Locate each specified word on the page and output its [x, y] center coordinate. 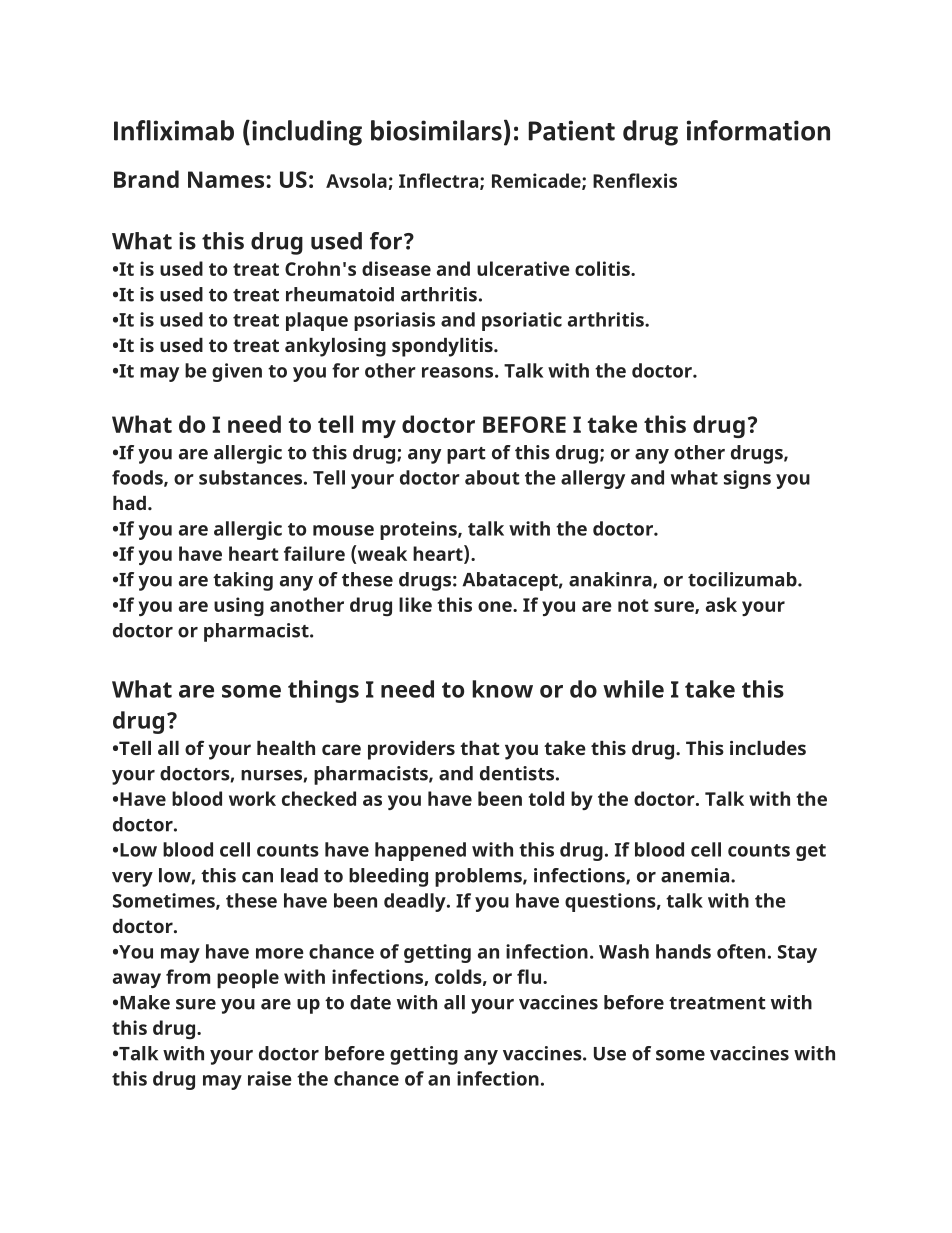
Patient [572, 130]
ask [721, 604]
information [758, 130]
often [741, 951]
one [496, 606]
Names [227, 179]
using [239, 606]
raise [270, 1078]
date [370, 1002]
